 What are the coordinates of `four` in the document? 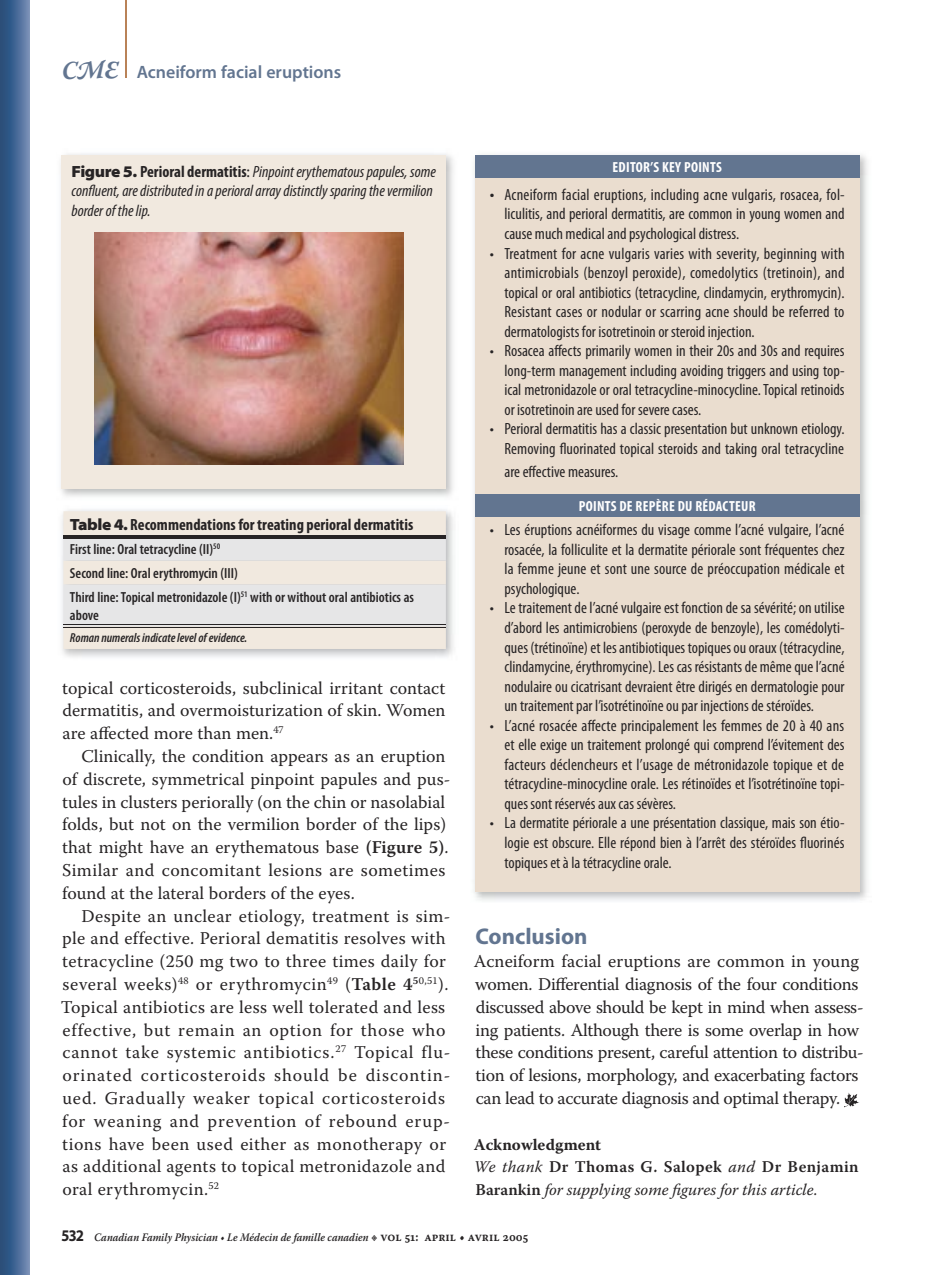 It's located at (762, 983).
